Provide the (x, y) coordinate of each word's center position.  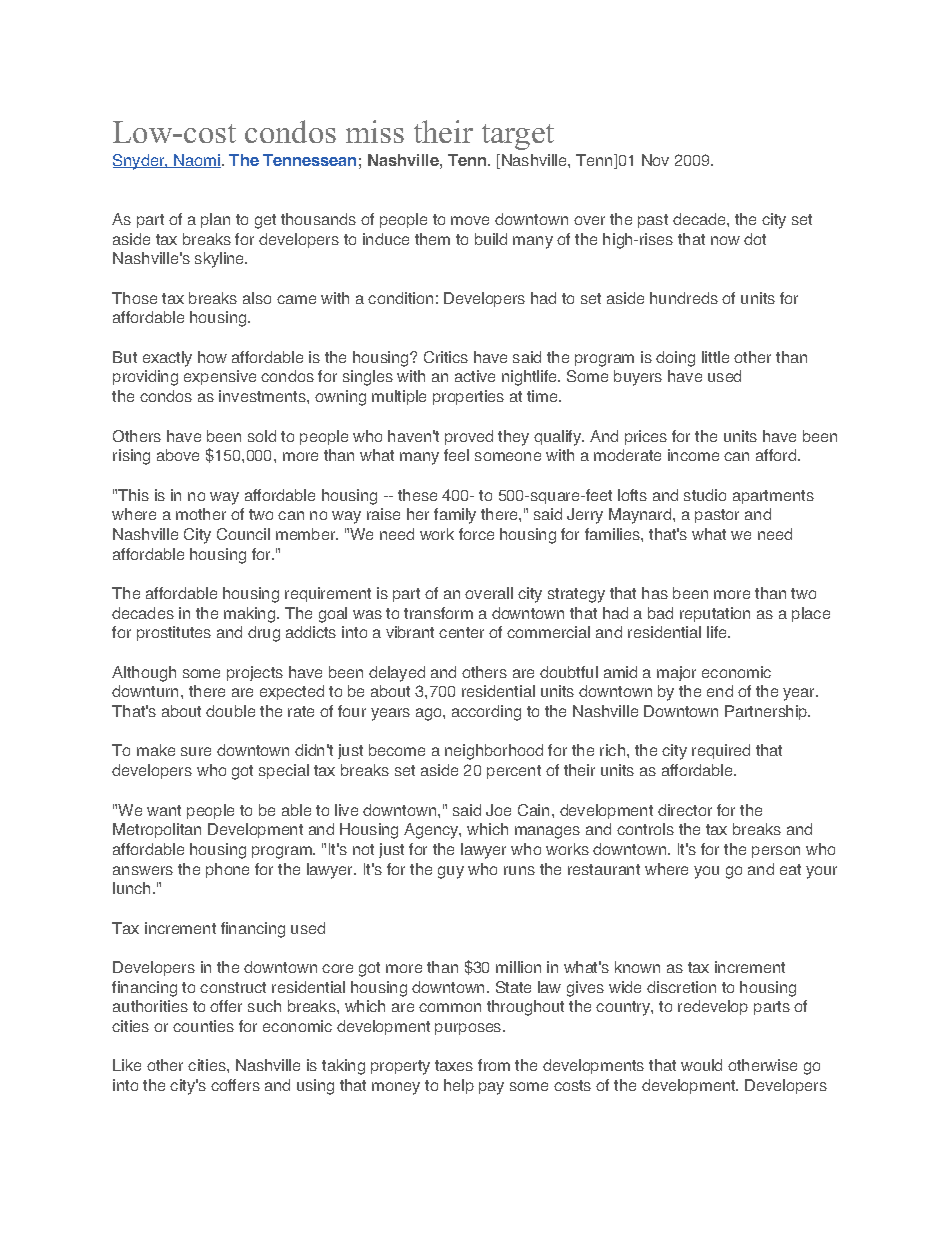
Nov (655, 160)
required (721, 751)
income (693, 455)
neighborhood (494, 752)
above (178, 455)
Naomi (196, 161)
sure (196, 751)
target (518, 137)
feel (456, 455)
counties (203, 1026)
